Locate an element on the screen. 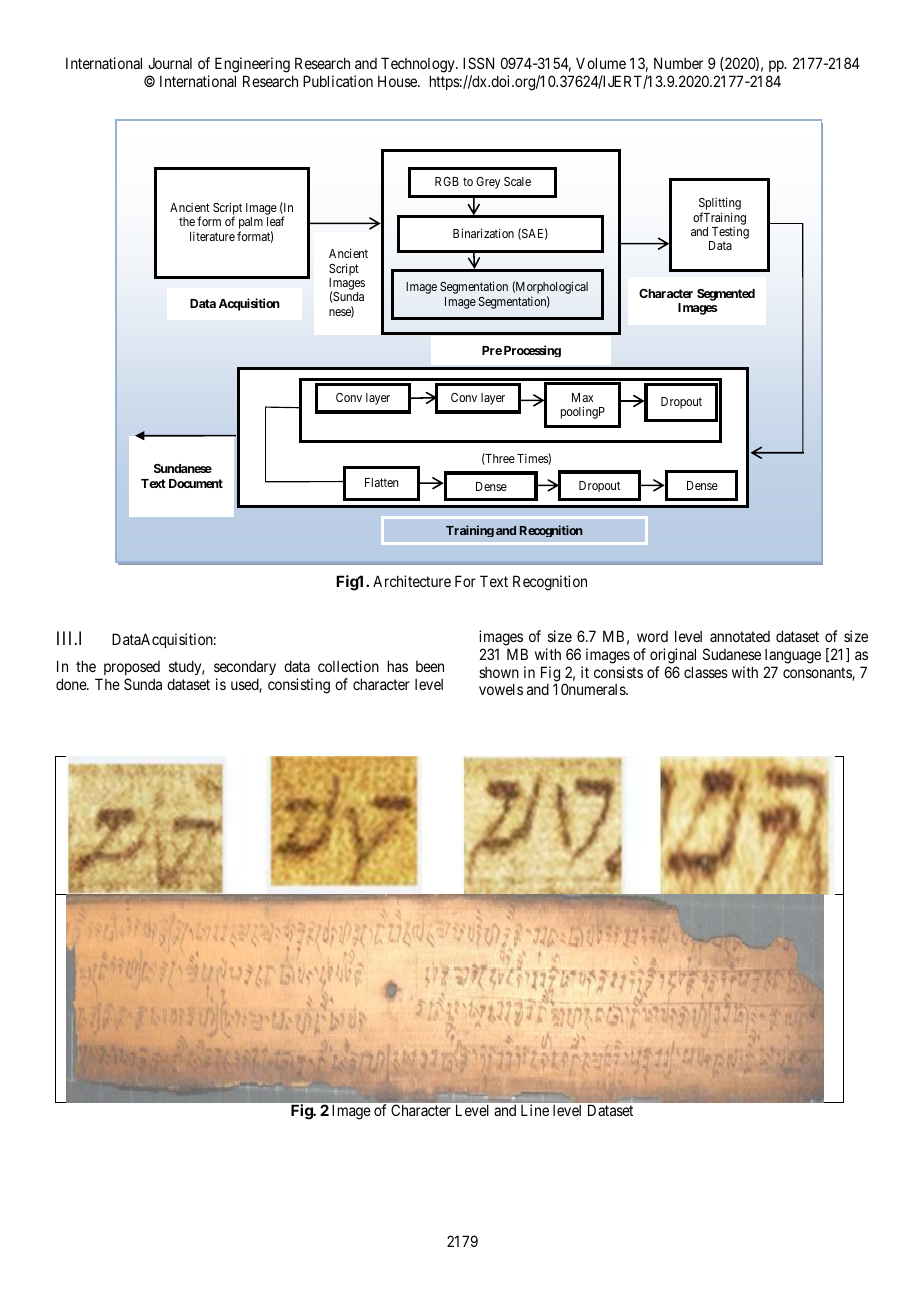 Image resolution: width=924 pixels, height=1307 pixels. Max is located at coordinates (582, 397).
